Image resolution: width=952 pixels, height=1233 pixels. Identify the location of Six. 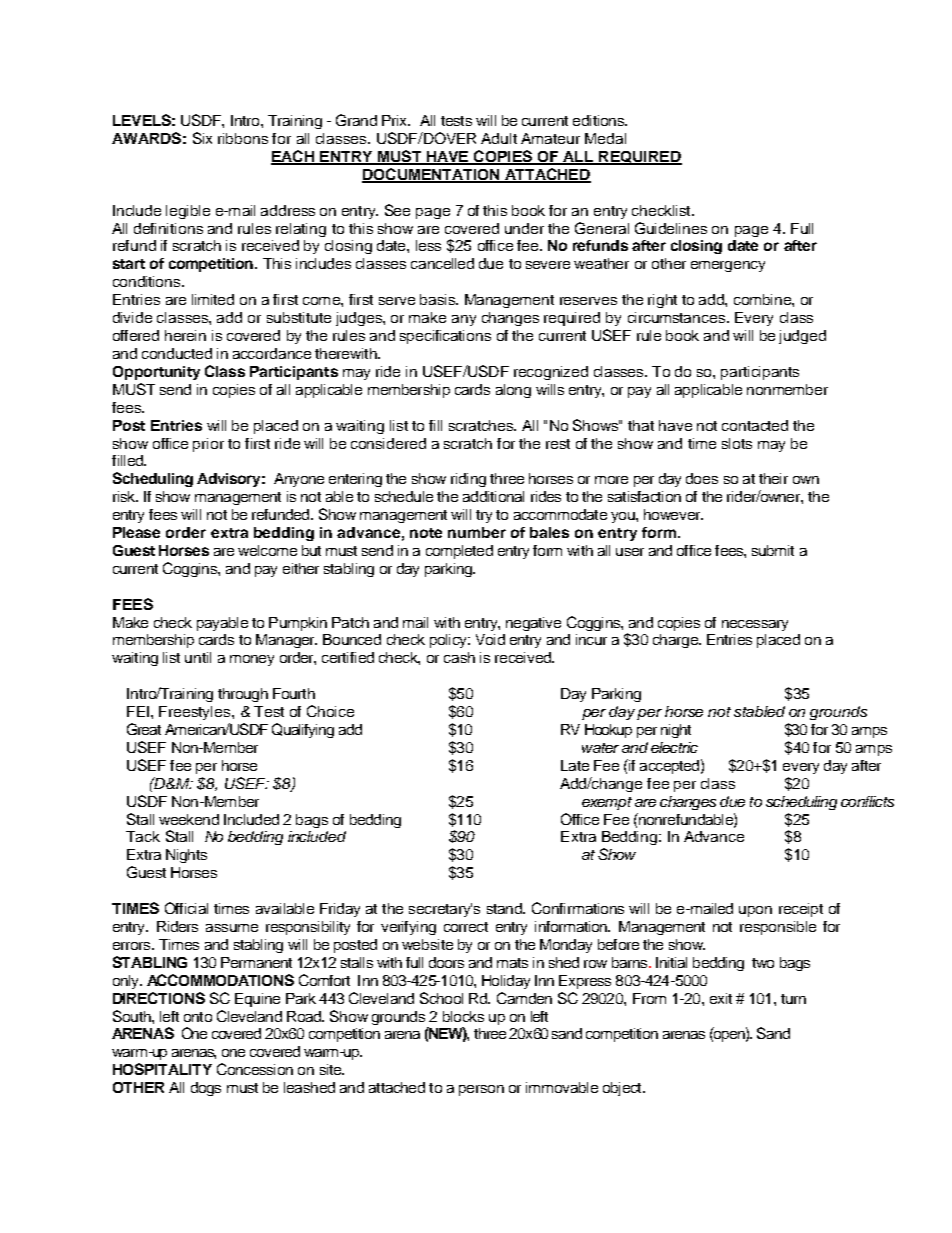
(202, 138).
